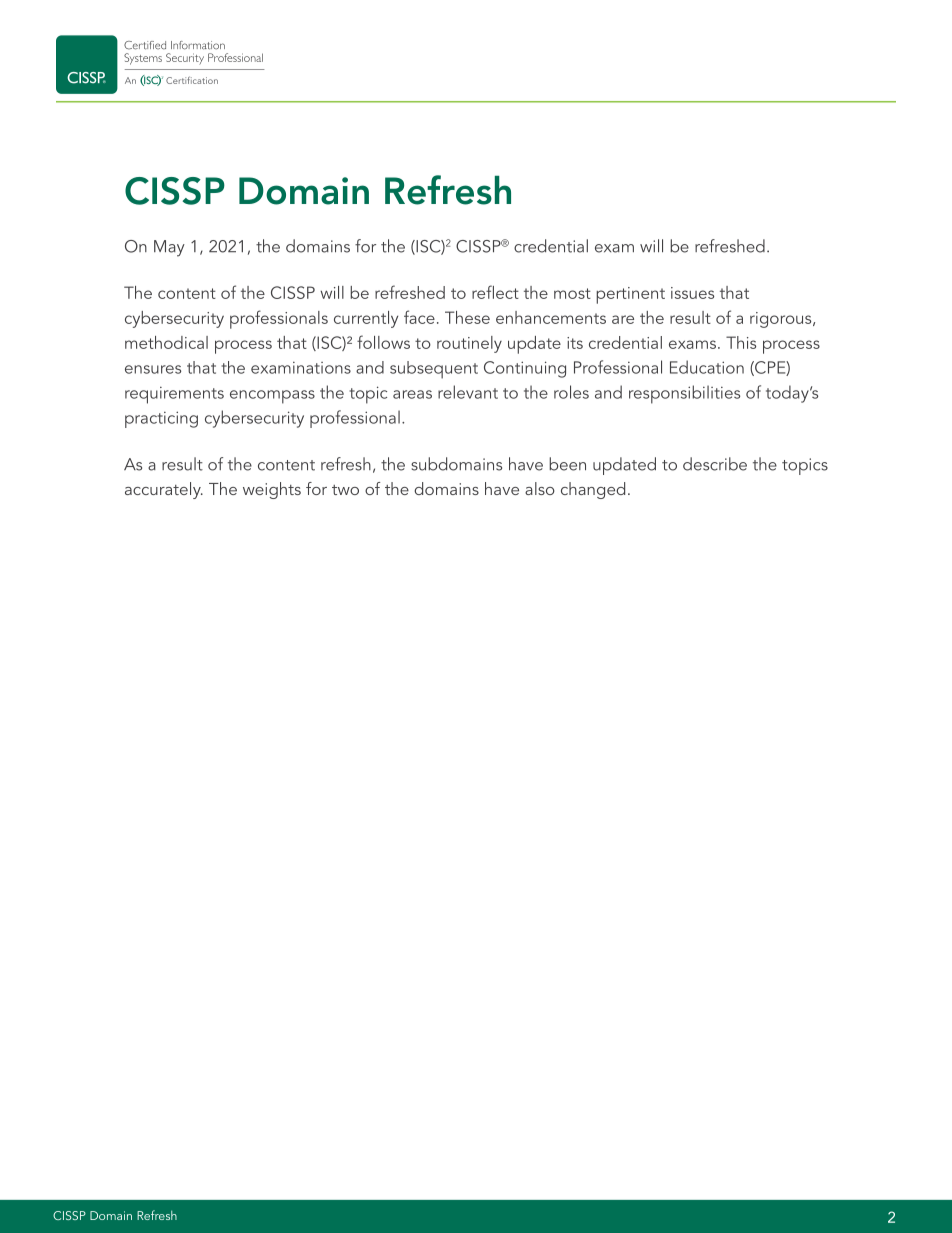 The width and height of the screenshot is (952, 1233). What do you see at coordinates (782, 320) in the screenshot?
I see `rigorous` at bounding box center [782, 320].
